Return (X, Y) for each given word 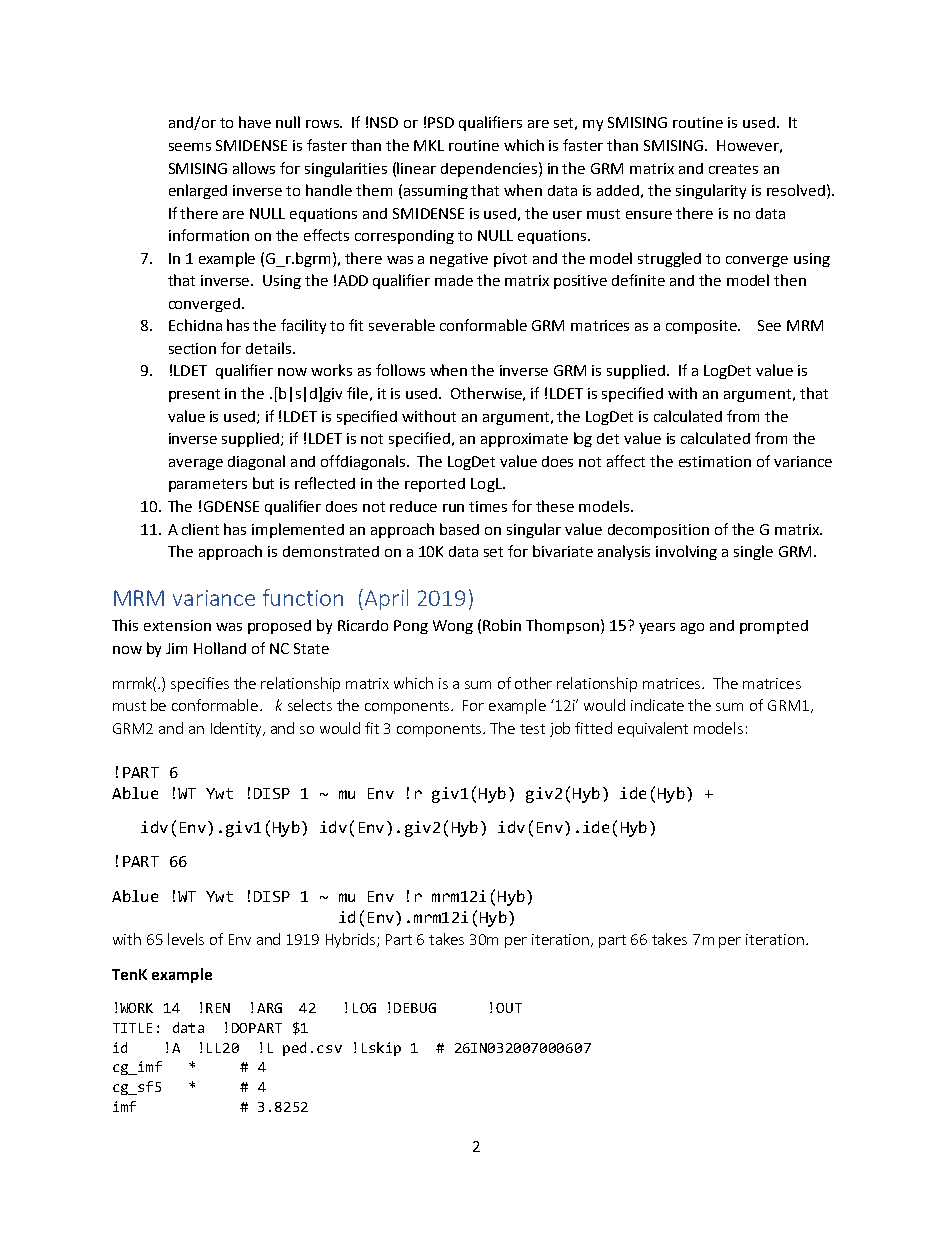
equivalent (653, 729)
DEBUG (415, 1008)
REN (218, 1008)
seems (190, 147)
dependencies (489, 170)
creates (733, 169)
